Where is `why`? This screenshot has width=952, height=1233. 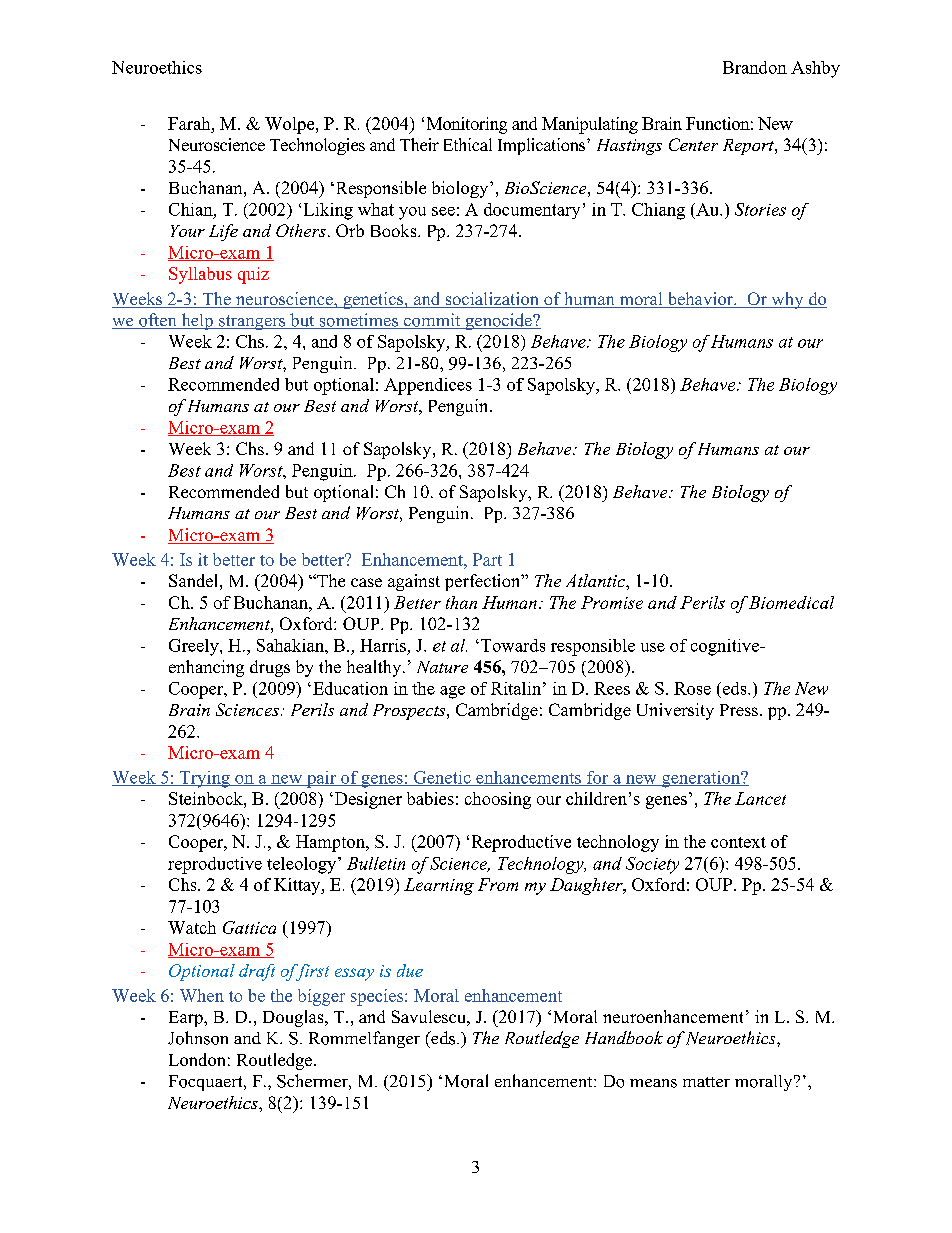
why is located at coordinates (787, 300).
